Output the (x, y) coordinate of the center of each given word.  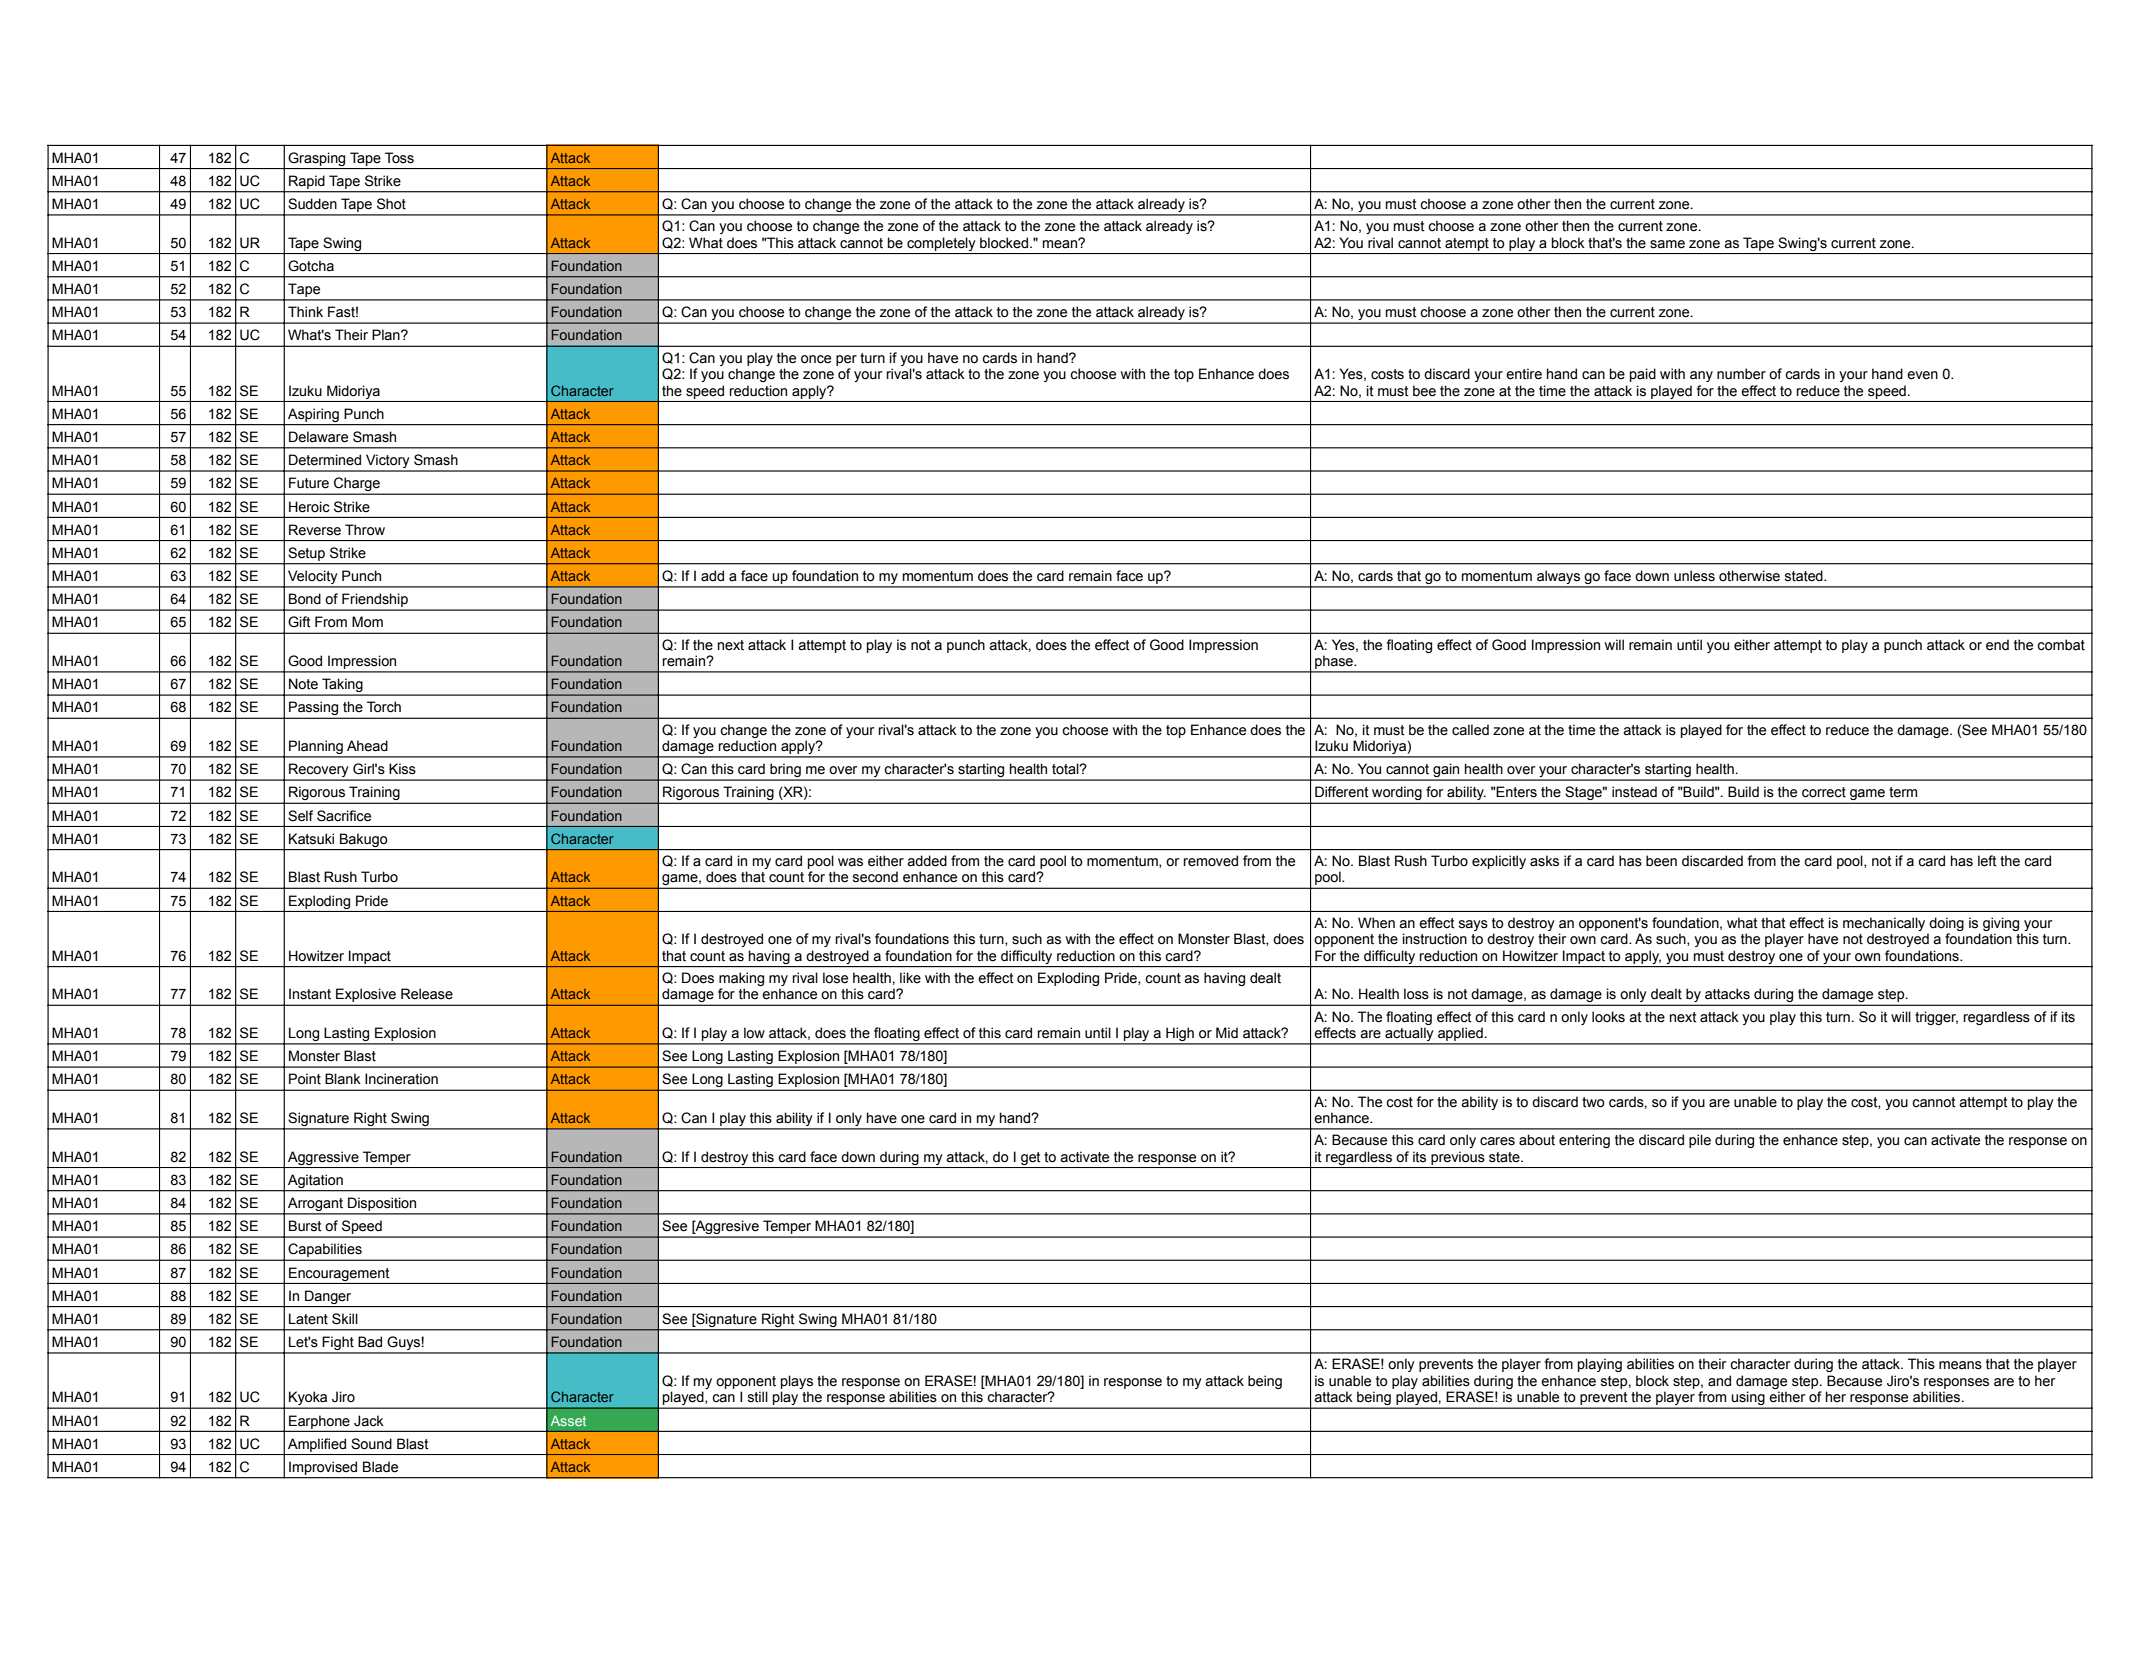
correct (1824, 792)
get (1030, 1158)
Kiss (402, 769)
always (1558, 578)
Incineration (401, 1079)
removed (1211, 861)
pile (1700, 1141)
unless (1694, 576)
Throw (365, 530)
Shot (391, 204)
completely (941, 244)
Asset (568, 1421)
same (1667, 244)
